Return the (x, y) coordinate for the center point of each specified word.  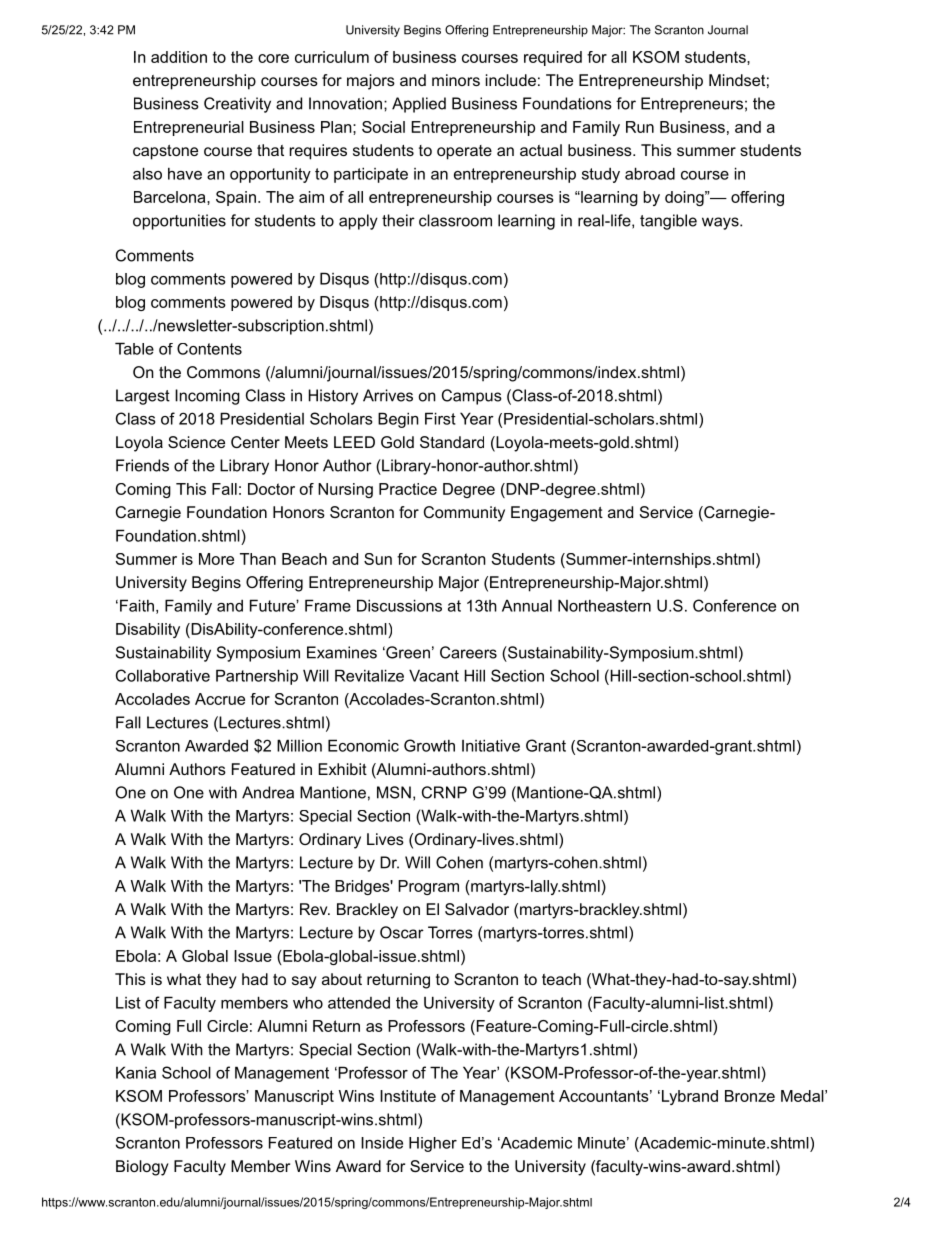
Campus (472, 397)
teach (561, 979)
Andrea (268, 792)
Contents (209, 349)
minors (456, 80)
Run (640, 127)
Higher (433, 1144)
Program (428, 887)
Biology (142, 1168)
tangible (668, 222)
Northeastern (604, 605)
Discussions (399, 605)
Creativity (237, 105)
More (216, 559)
